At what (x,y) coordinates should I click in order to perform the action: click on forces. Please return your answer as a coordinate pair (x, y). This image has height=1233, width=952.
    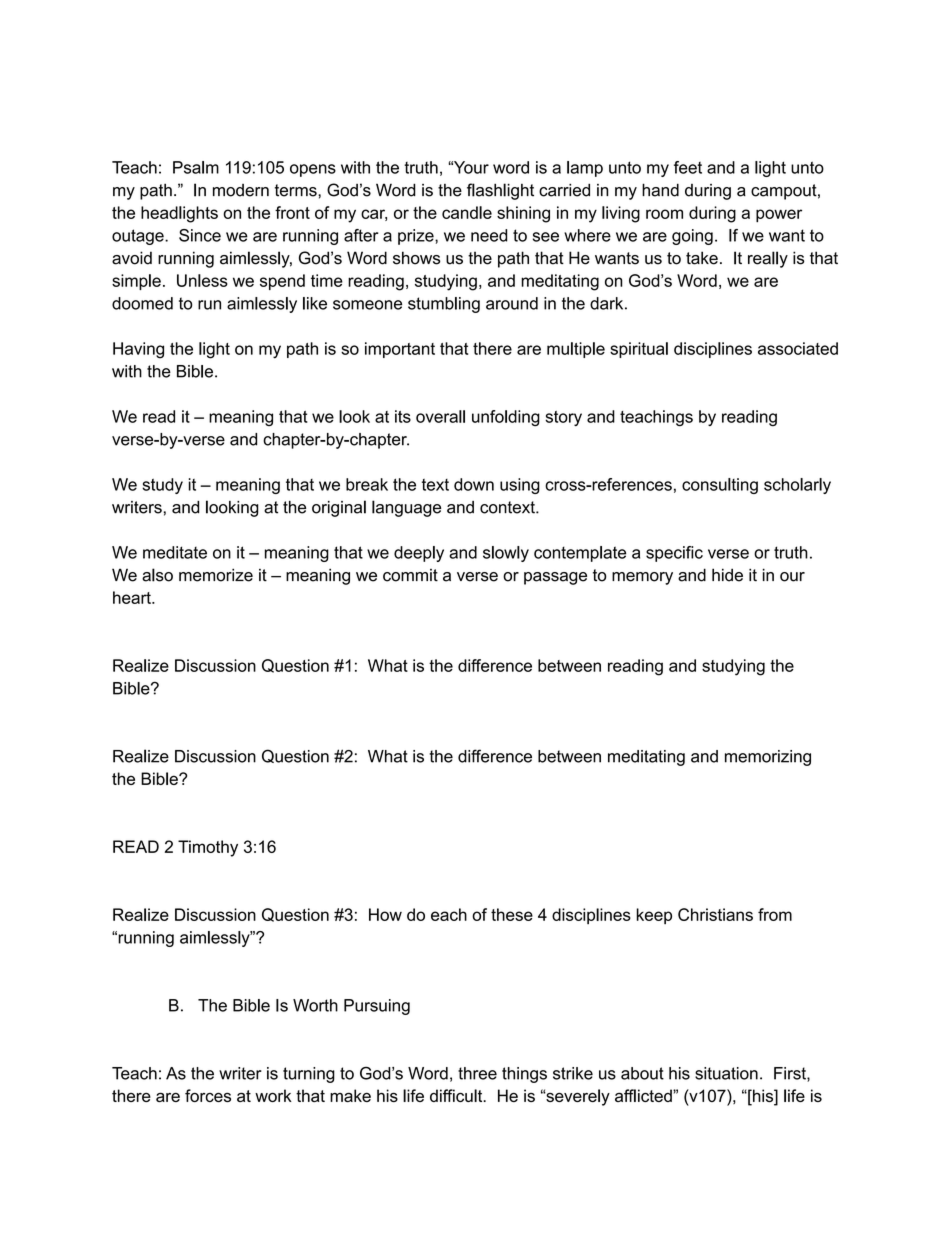
    Looking at the image, I should click on (208, 1095).
